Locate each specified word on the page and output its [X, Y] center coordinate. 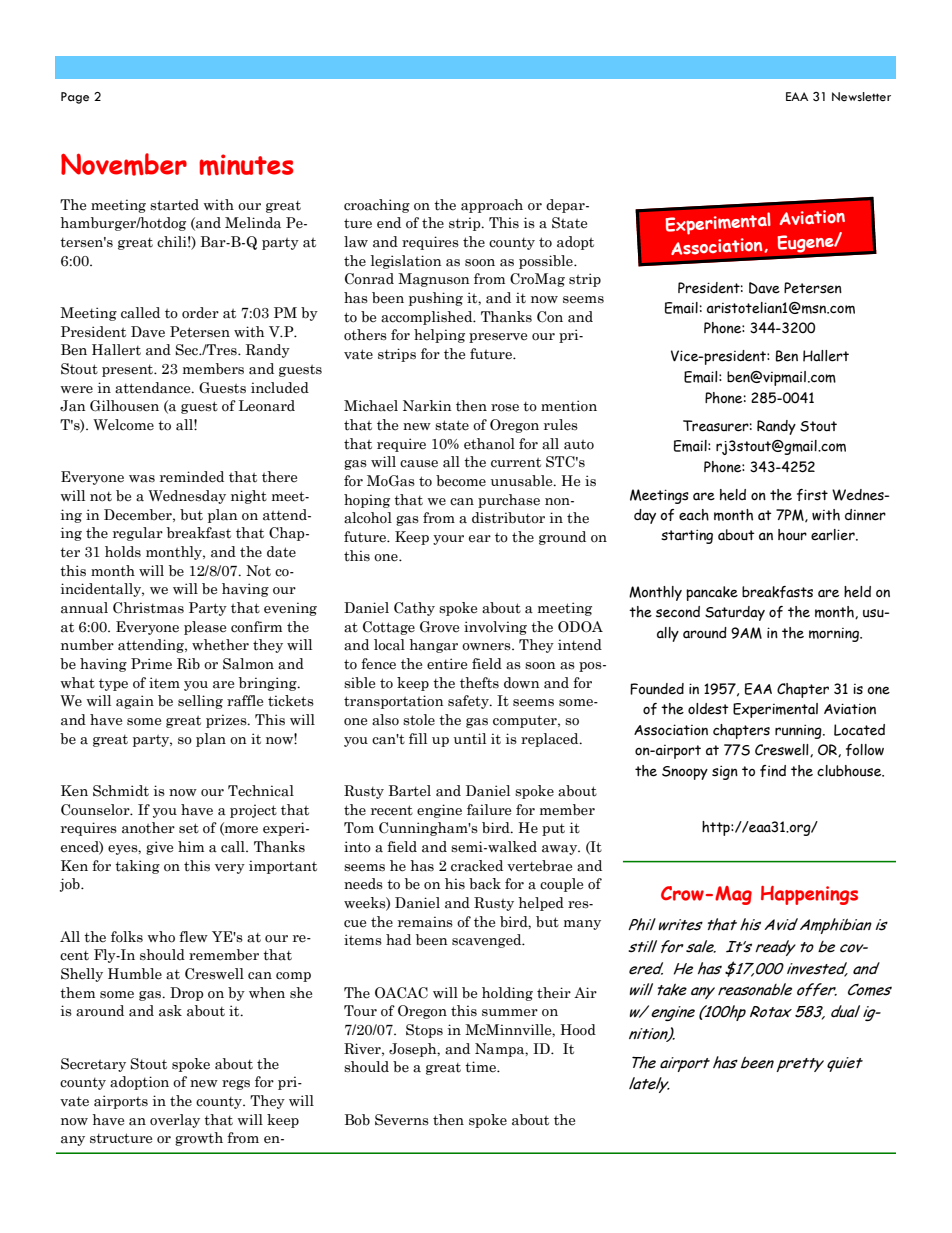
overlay [175, 1121]
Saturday [735, 613]
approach [492, 206]
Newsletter [861, 97]
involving [495, 628]
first [812, 495]
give [159, 848]
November [124, 164]
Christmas [148, 608]
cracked [477, 866]
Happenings [809, 895]
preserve [498, 338]
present [129, 371]
